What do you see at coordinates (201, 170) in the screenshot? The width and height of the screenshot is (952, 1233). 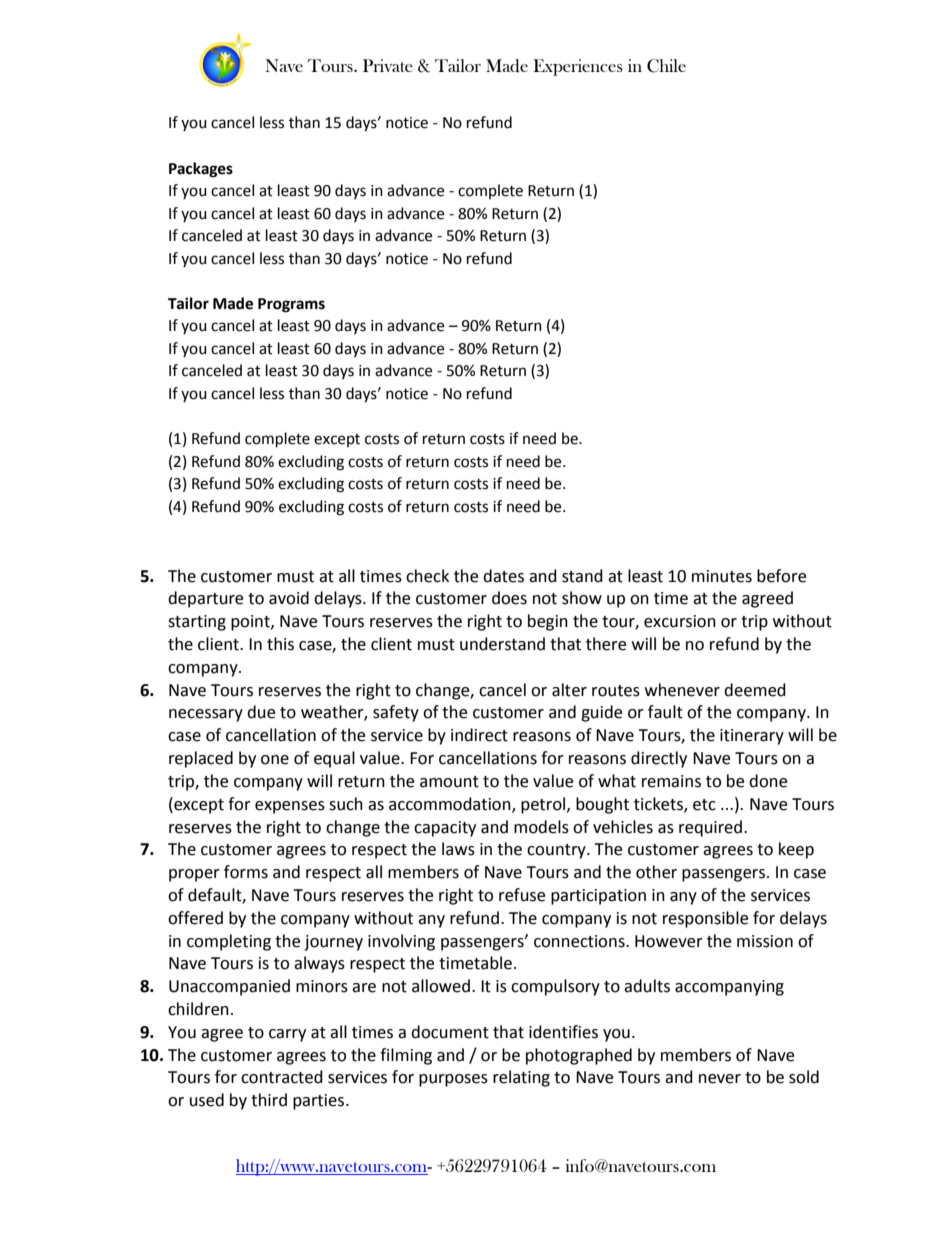 I see `Packages` at bounding box center [201, 170].
